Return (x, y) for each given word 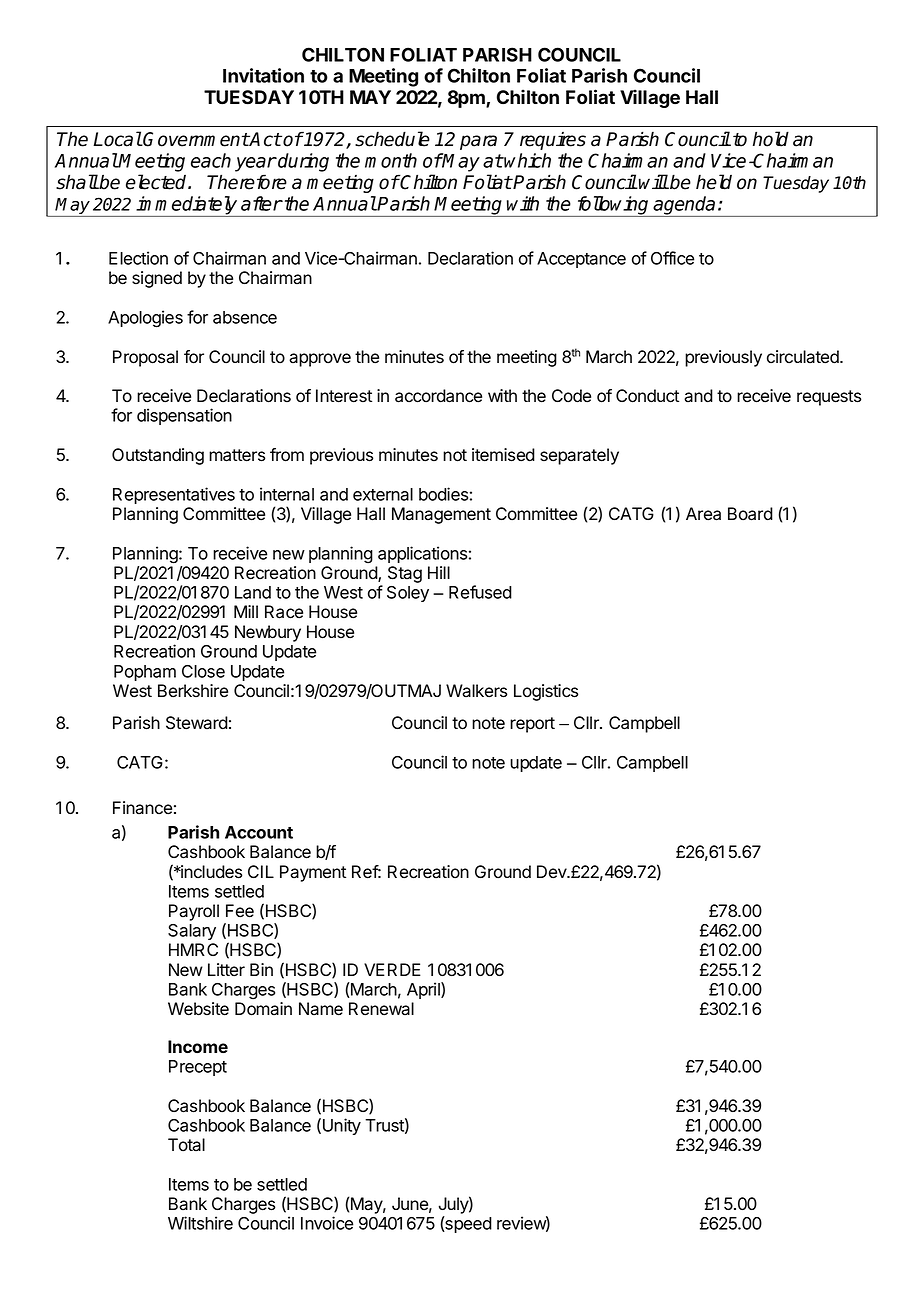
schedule (392, 139)
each (211, 160)
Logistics (546, 692)
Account (259, 832)
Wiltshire (200, 1223)
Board (750, 514)
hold (771, 139)
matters (237, 455)
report (532, 725)
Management (441, 515)
